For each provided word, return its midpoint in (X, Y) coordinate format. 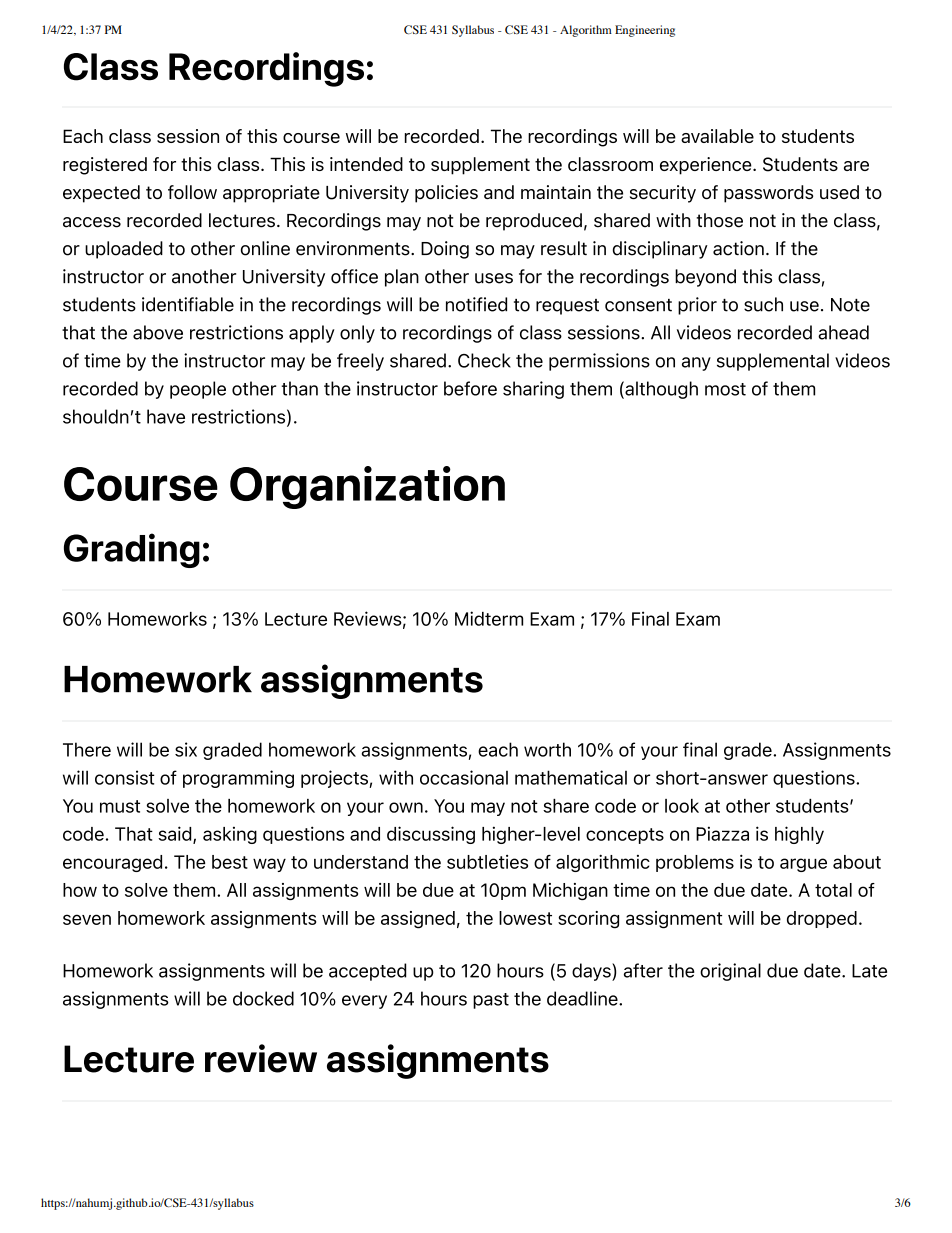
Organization (367, 487)
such (763, 304)
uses (494, 278)
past (491, 1001)
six (186, 749)
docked (263, 998)
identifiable (188, 304)
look (682, 806)
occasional (464, 777)
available (717, 136)
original (730, 972)
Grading (132, 550)
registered (105, 166)
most (725, 389)
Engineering (645, 31)
